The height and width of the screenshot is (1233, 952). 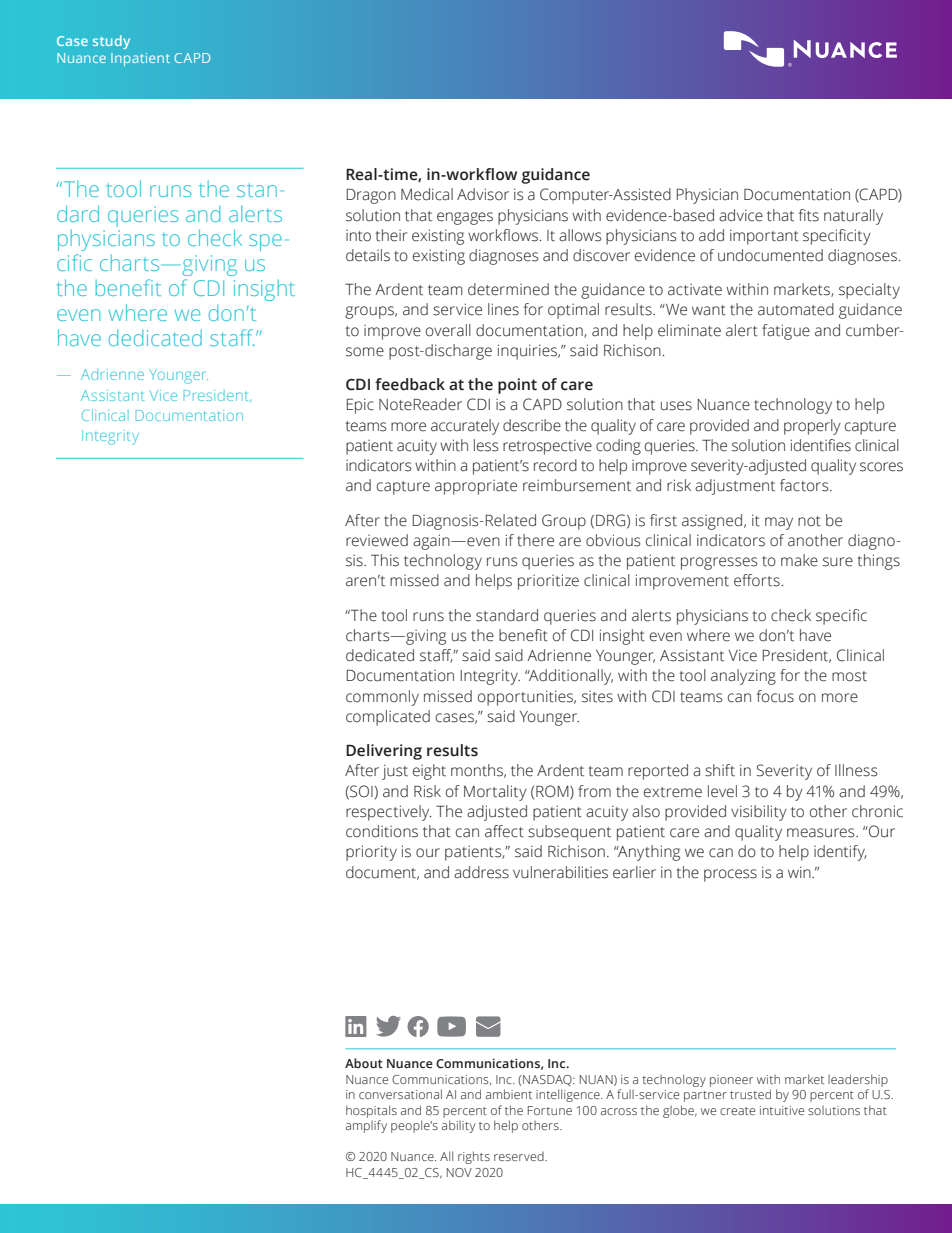 I want to click on reserved, so click(x=520, y=1156).
